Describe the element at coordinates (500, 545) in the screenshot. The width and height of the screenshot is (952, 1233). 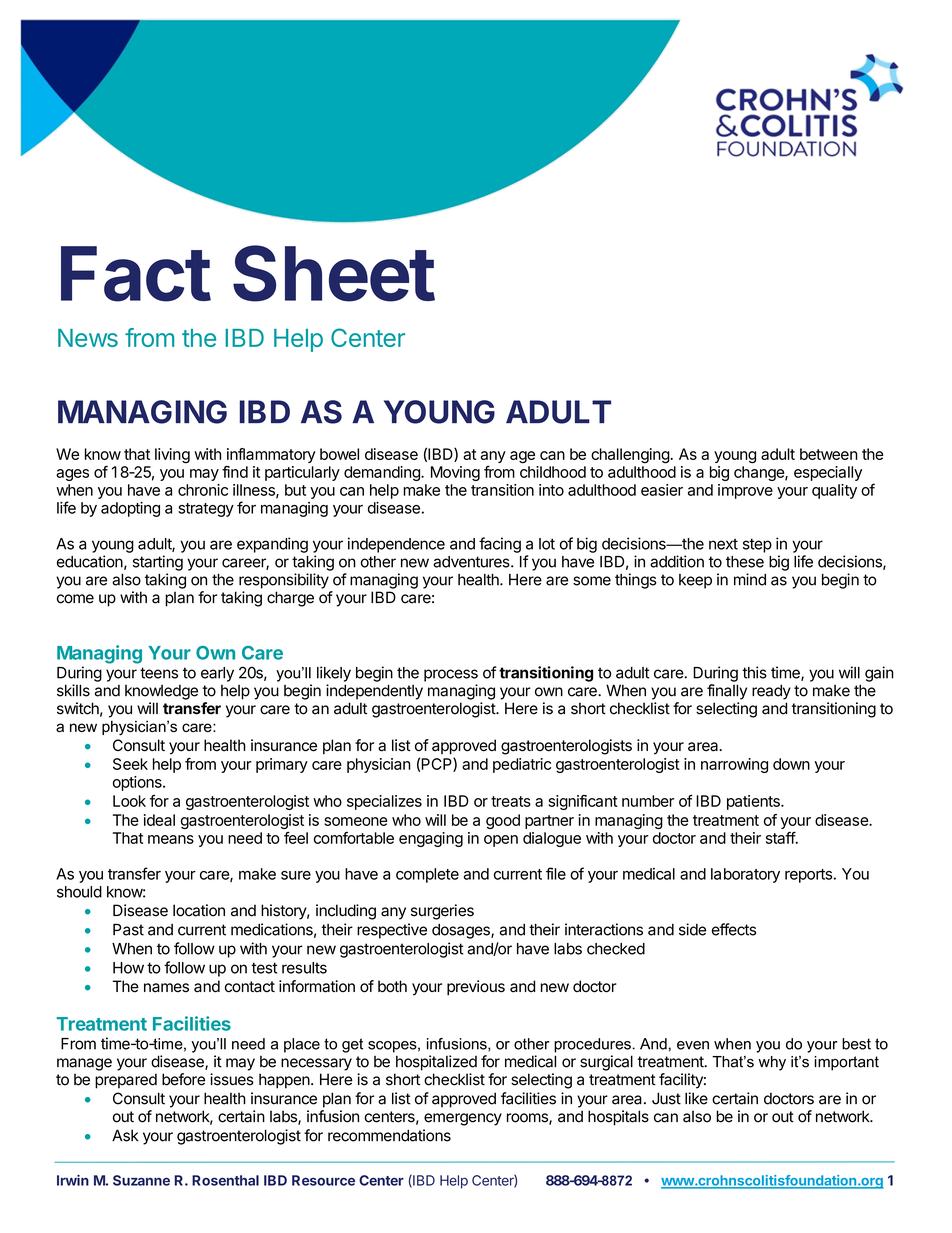
I see `facing` at that location.
